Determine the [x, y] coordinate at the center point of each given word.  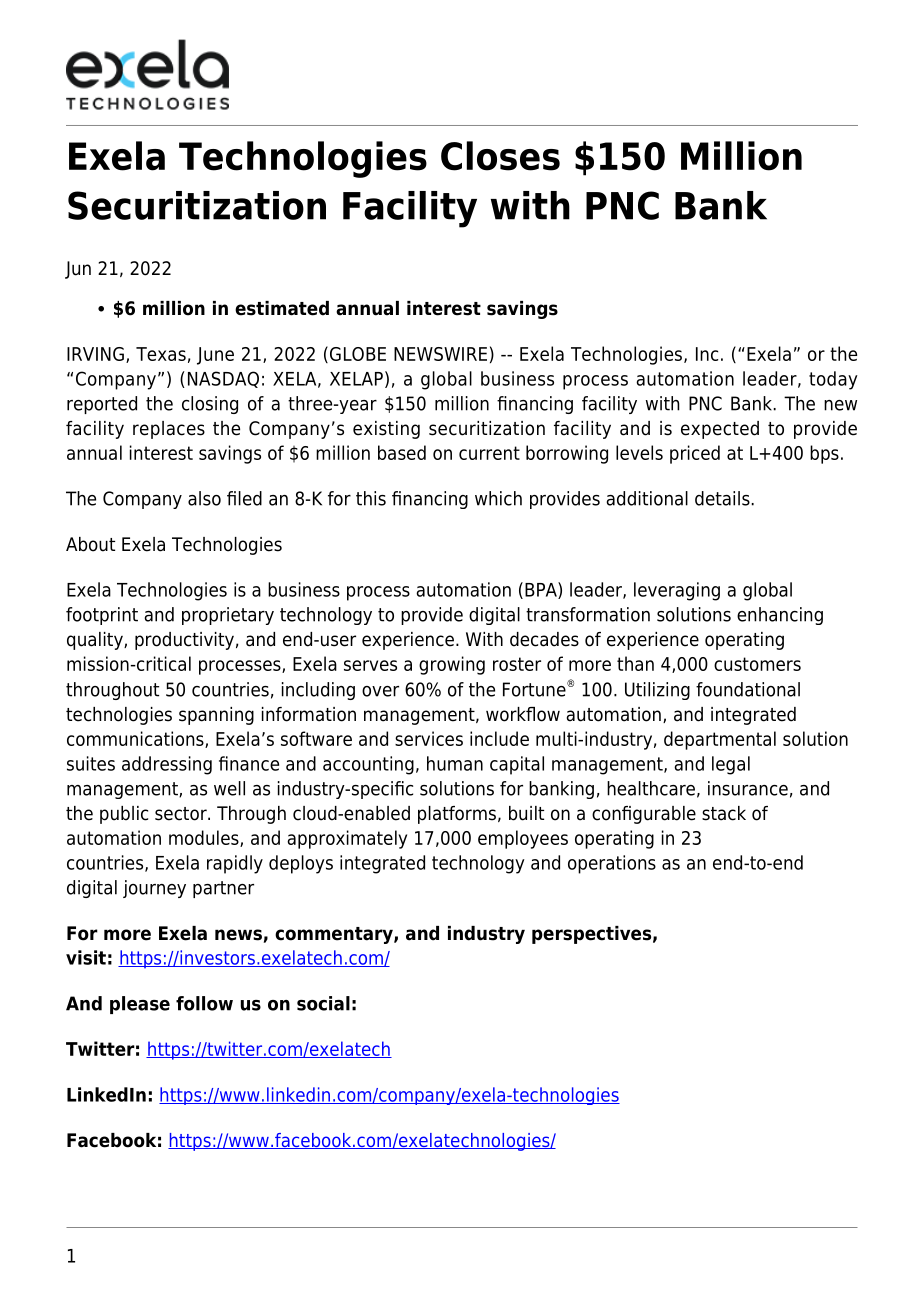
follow [204, 1003]
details [723, 498]
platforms [457, 815]
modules [205, 838]
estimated [282, 308]
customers [757, 664]
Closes [500, 156]
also [204, 498]
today [833, 380]
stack [724, 813]
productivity [184, 641]
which [498, 498]
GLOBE [358, 354]
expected [720, 430]
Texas [161, 354]
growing [452, 665]
